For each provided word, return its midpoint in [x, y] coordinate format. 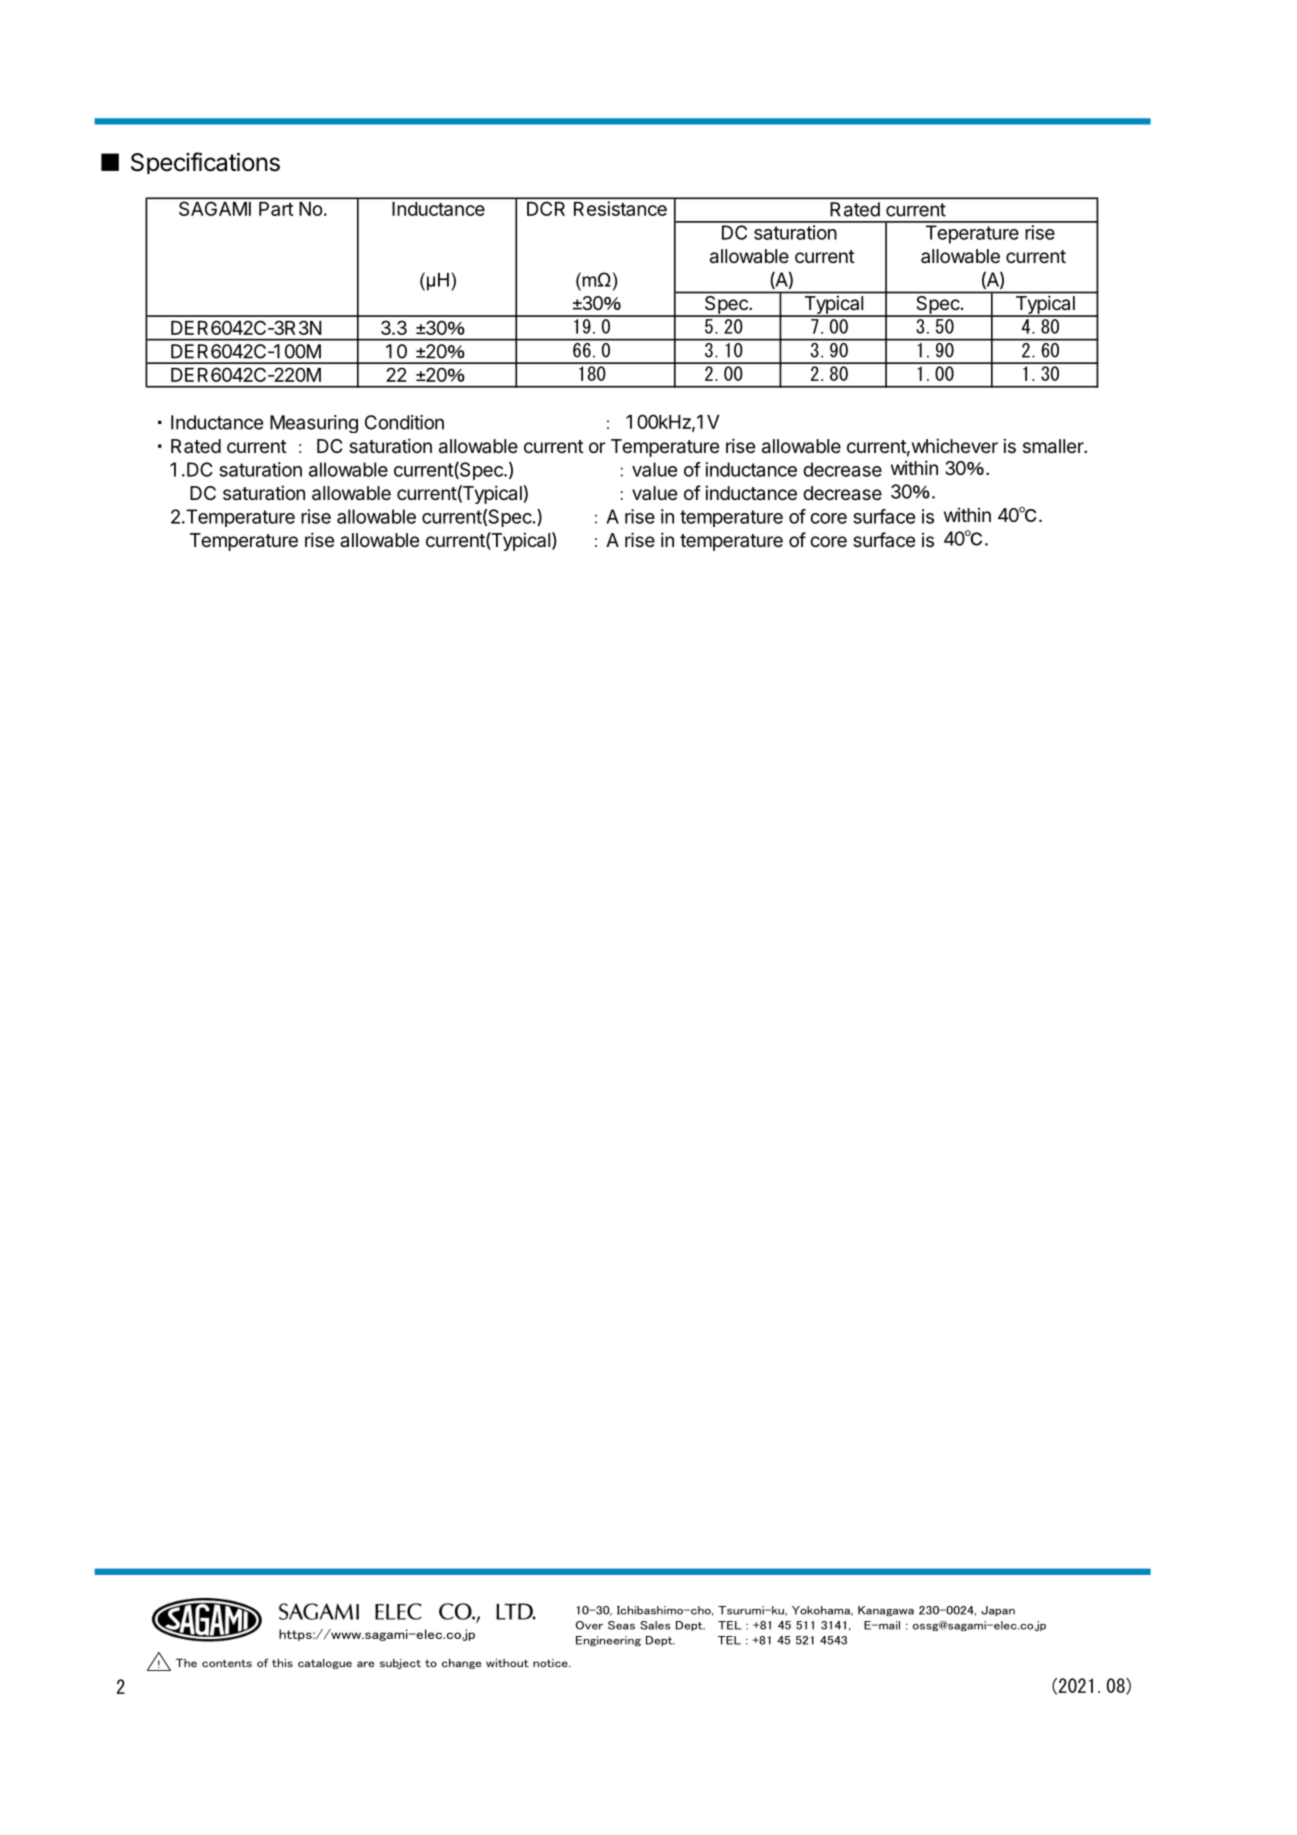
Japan [998, 1611]
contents [227, 1663]
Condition [404, 422]
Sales [655, 1625]
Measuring [314, 424]
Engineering [608, 1641]
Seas [621, 1625]
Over [589, 1625]
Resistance [620, 208]
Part [276, 209]
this [282, 1662]
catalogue [325, 1664]
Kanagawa [886, 1611]
